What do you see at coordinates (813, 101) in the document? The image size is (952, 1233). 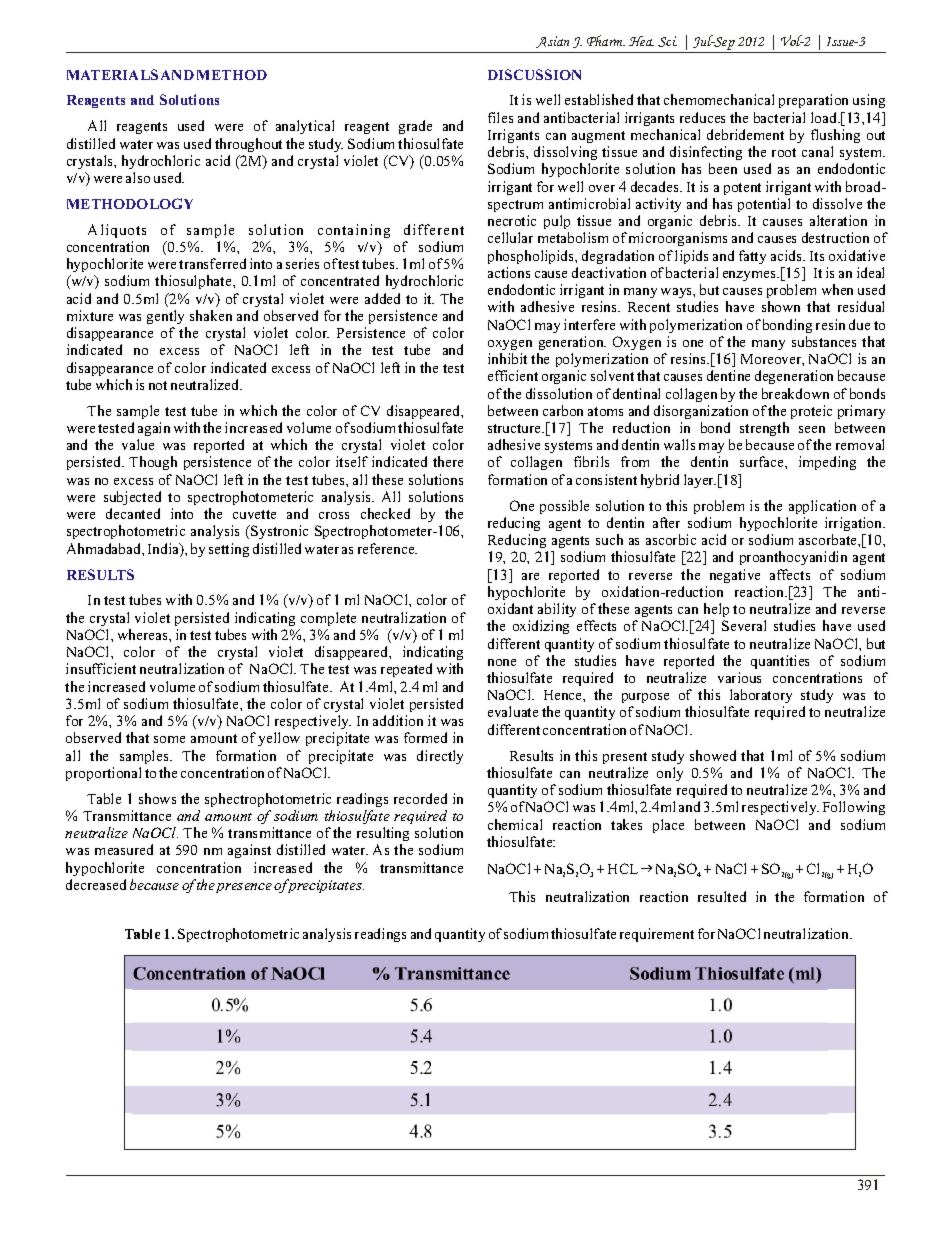 I see `preparation` at bounding box center [813, 101].
